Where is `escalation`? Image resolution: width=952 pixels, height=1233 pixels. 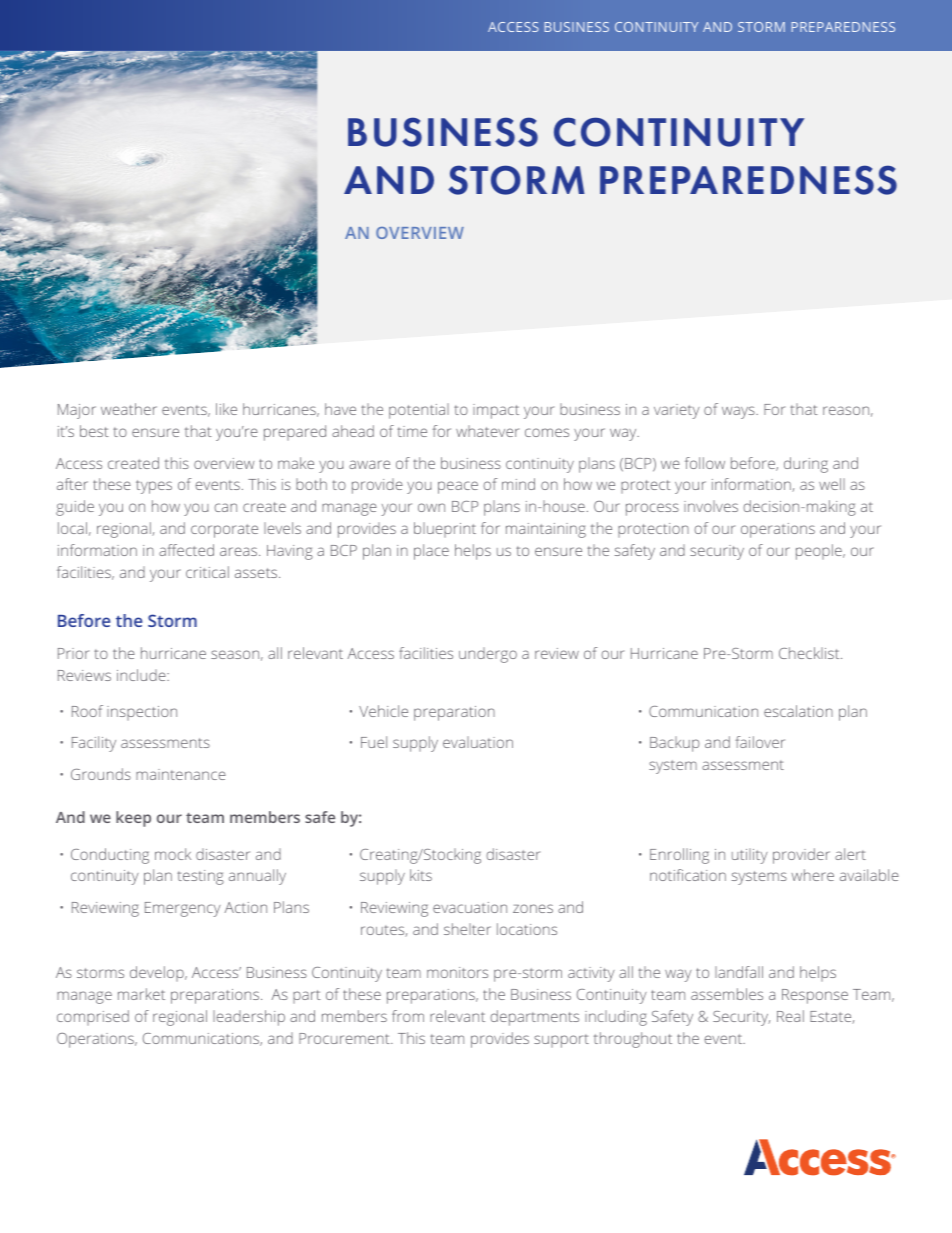
escalation is located at coordinates (798, 711).
